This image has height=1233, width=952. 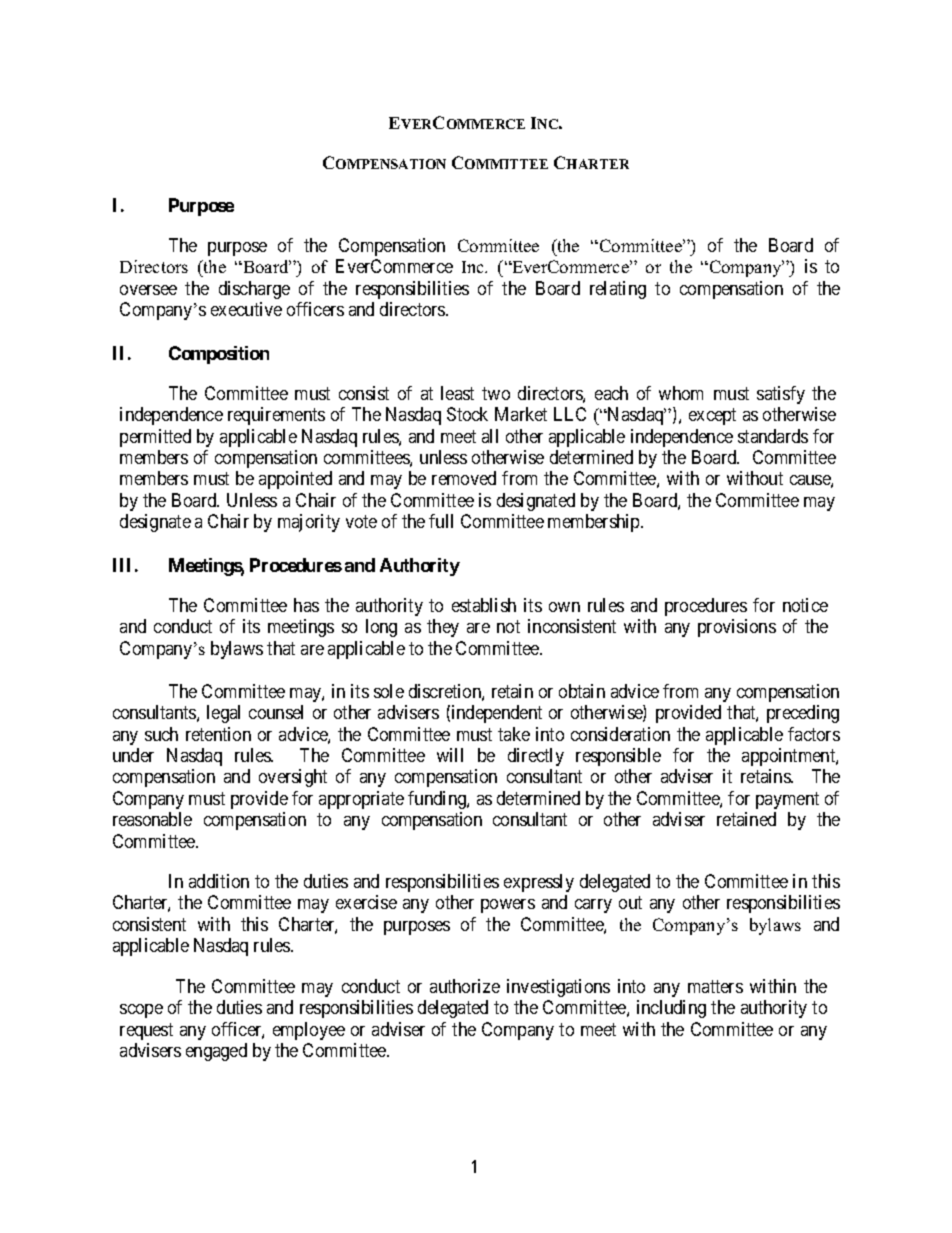 What do you see at coordinates (443, 628) in the image?
I see `they` at bounding box center [443, 628].
